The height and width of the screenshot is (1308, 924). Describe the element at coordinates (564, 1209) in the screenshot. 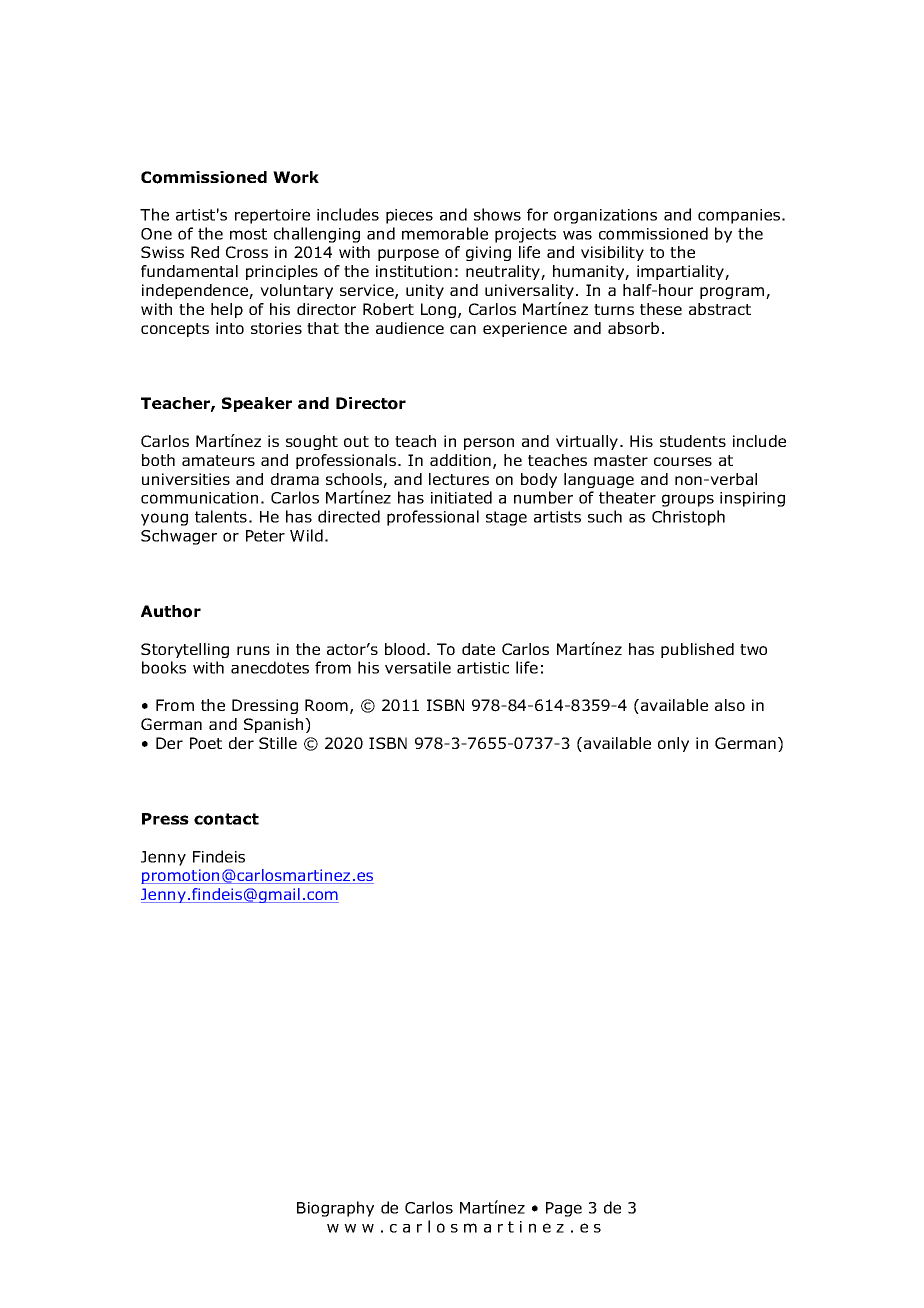

I see `Page` at that location.
